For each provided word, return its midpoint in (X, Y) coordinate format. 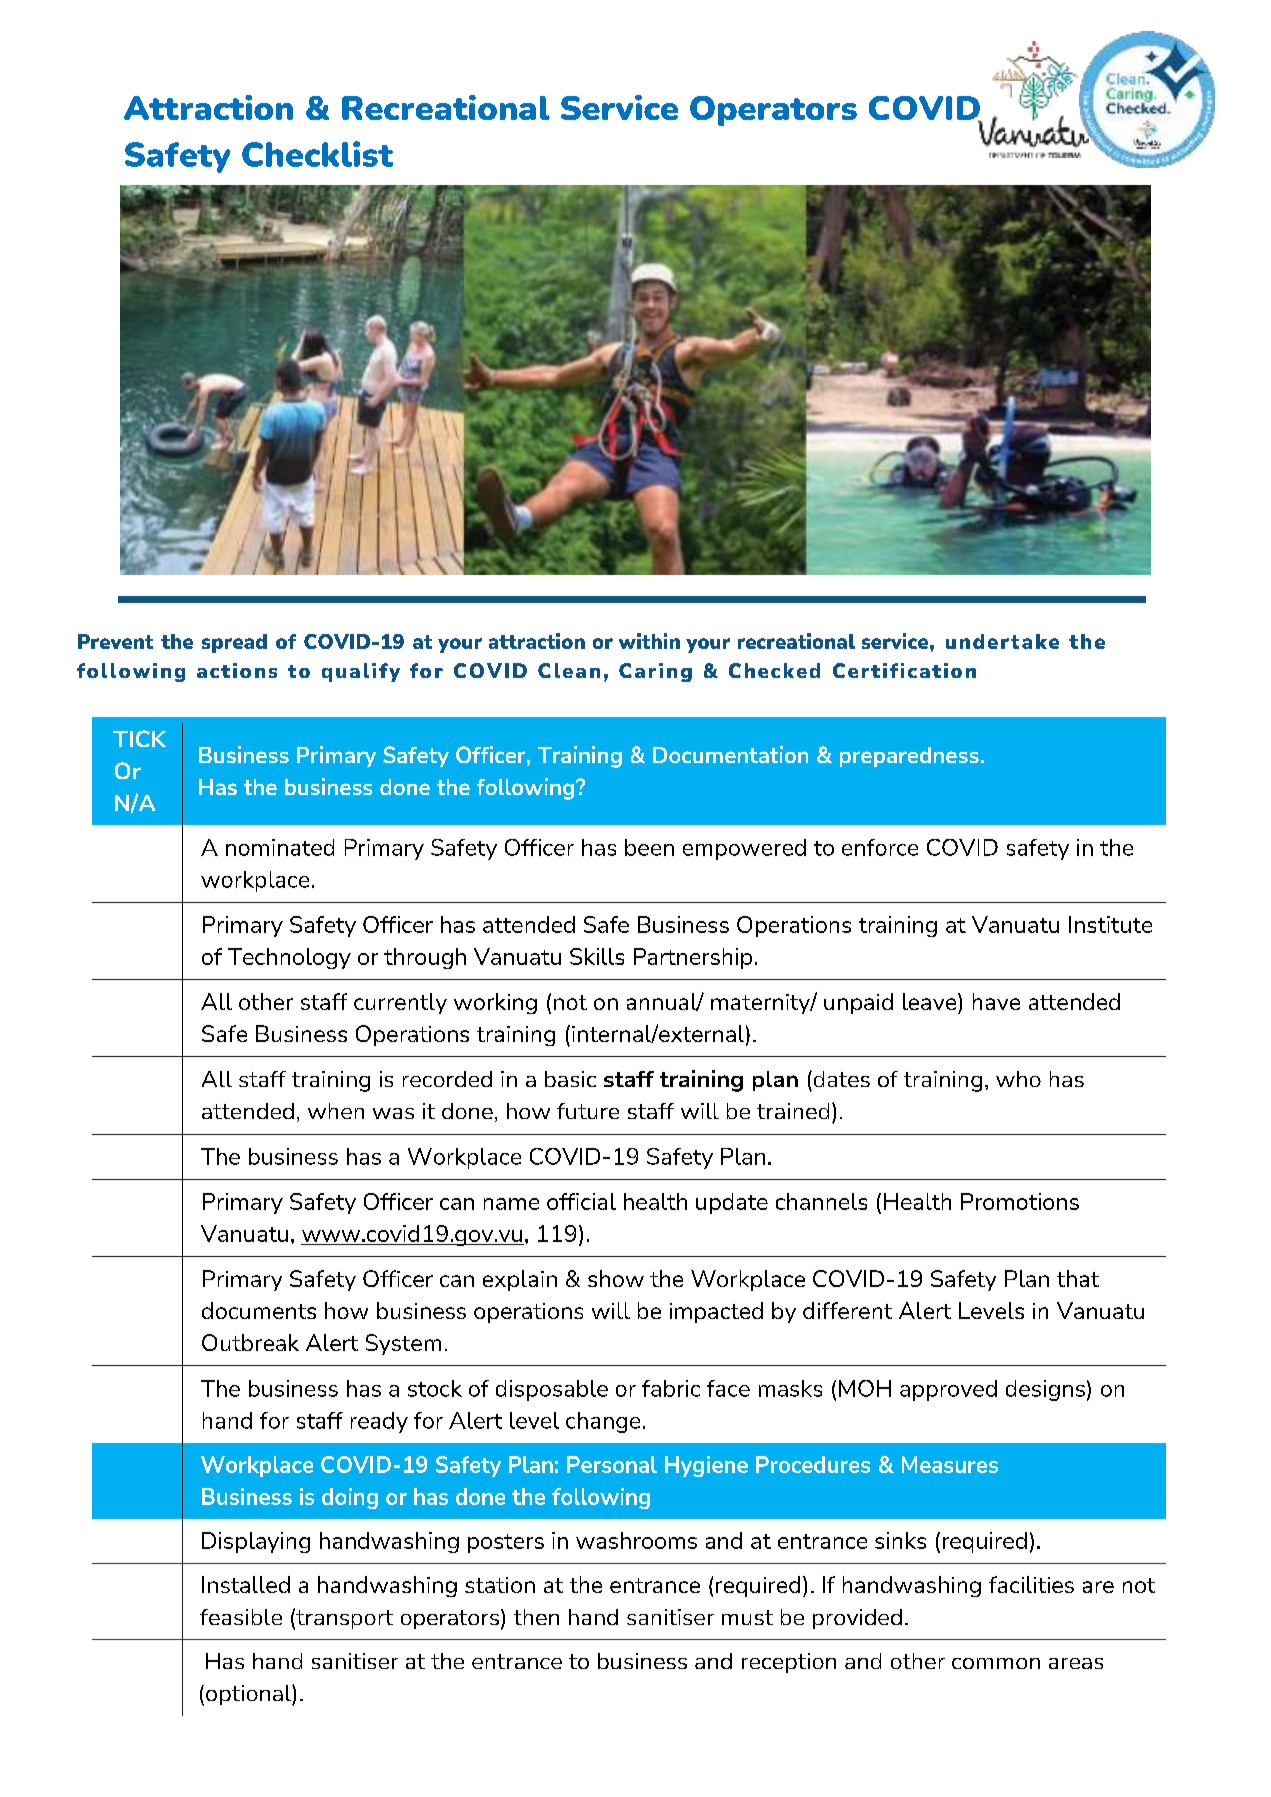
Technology (289, 958)
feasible (241, 1617)
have (996, 1001)
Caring (655, 672)
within (649, 641)
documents (259, 1310)
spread (234, 643)
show (616, 1278)
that (1078, 1278)
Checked (774, 670)
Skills (597, 956)
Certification (904, 670)
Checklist (317, 154)
